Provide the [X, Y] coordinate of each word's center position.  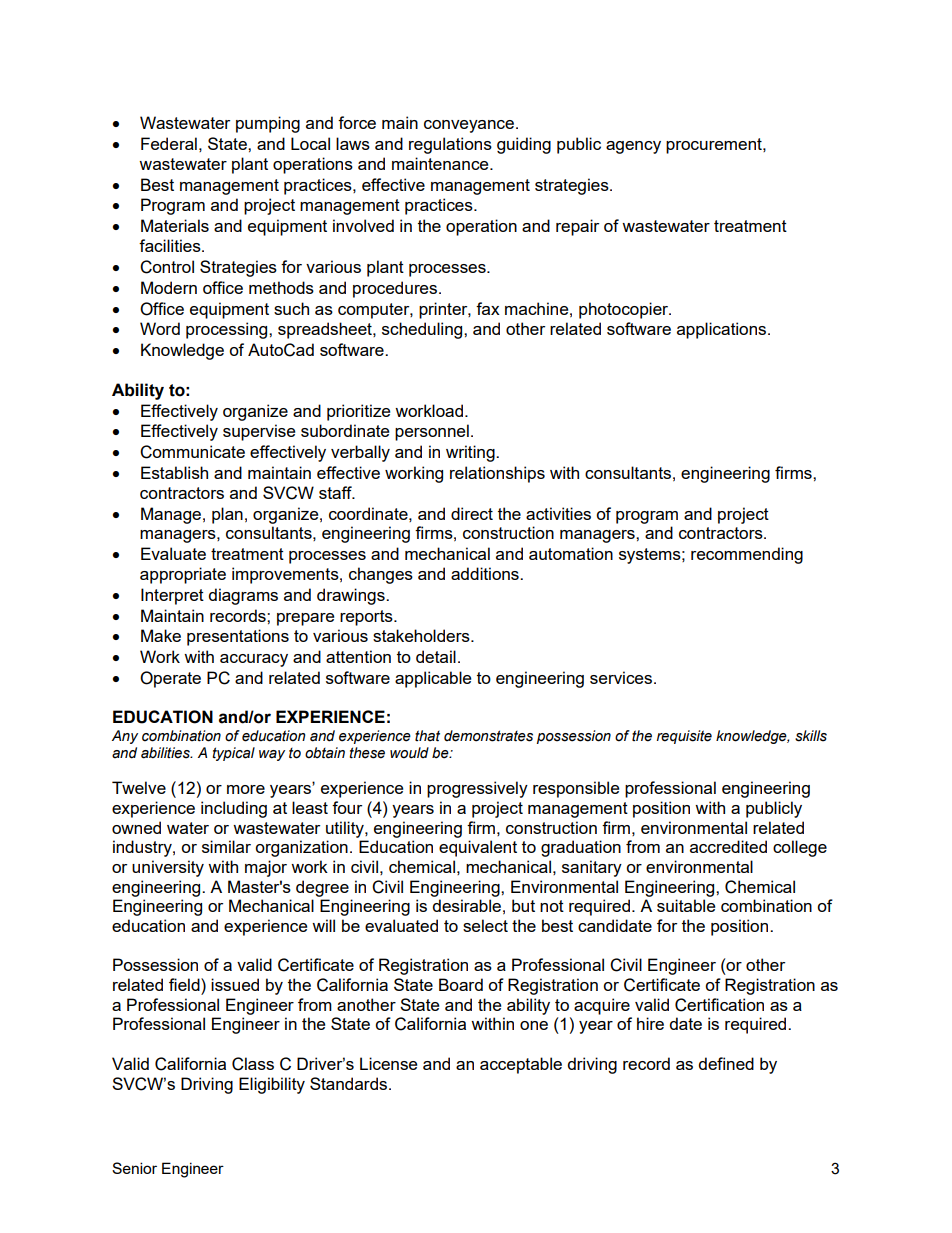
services [621, 677]
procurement [715, 146]
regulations [450, 145]
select [485, 925]
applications [723, 330]
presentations [238, 637]
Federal [169, 143]
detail [436, 656]
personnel [432, 432]
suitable [686, 905]
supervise [259, 432]
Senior [134, 1168]
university [168, 868]
